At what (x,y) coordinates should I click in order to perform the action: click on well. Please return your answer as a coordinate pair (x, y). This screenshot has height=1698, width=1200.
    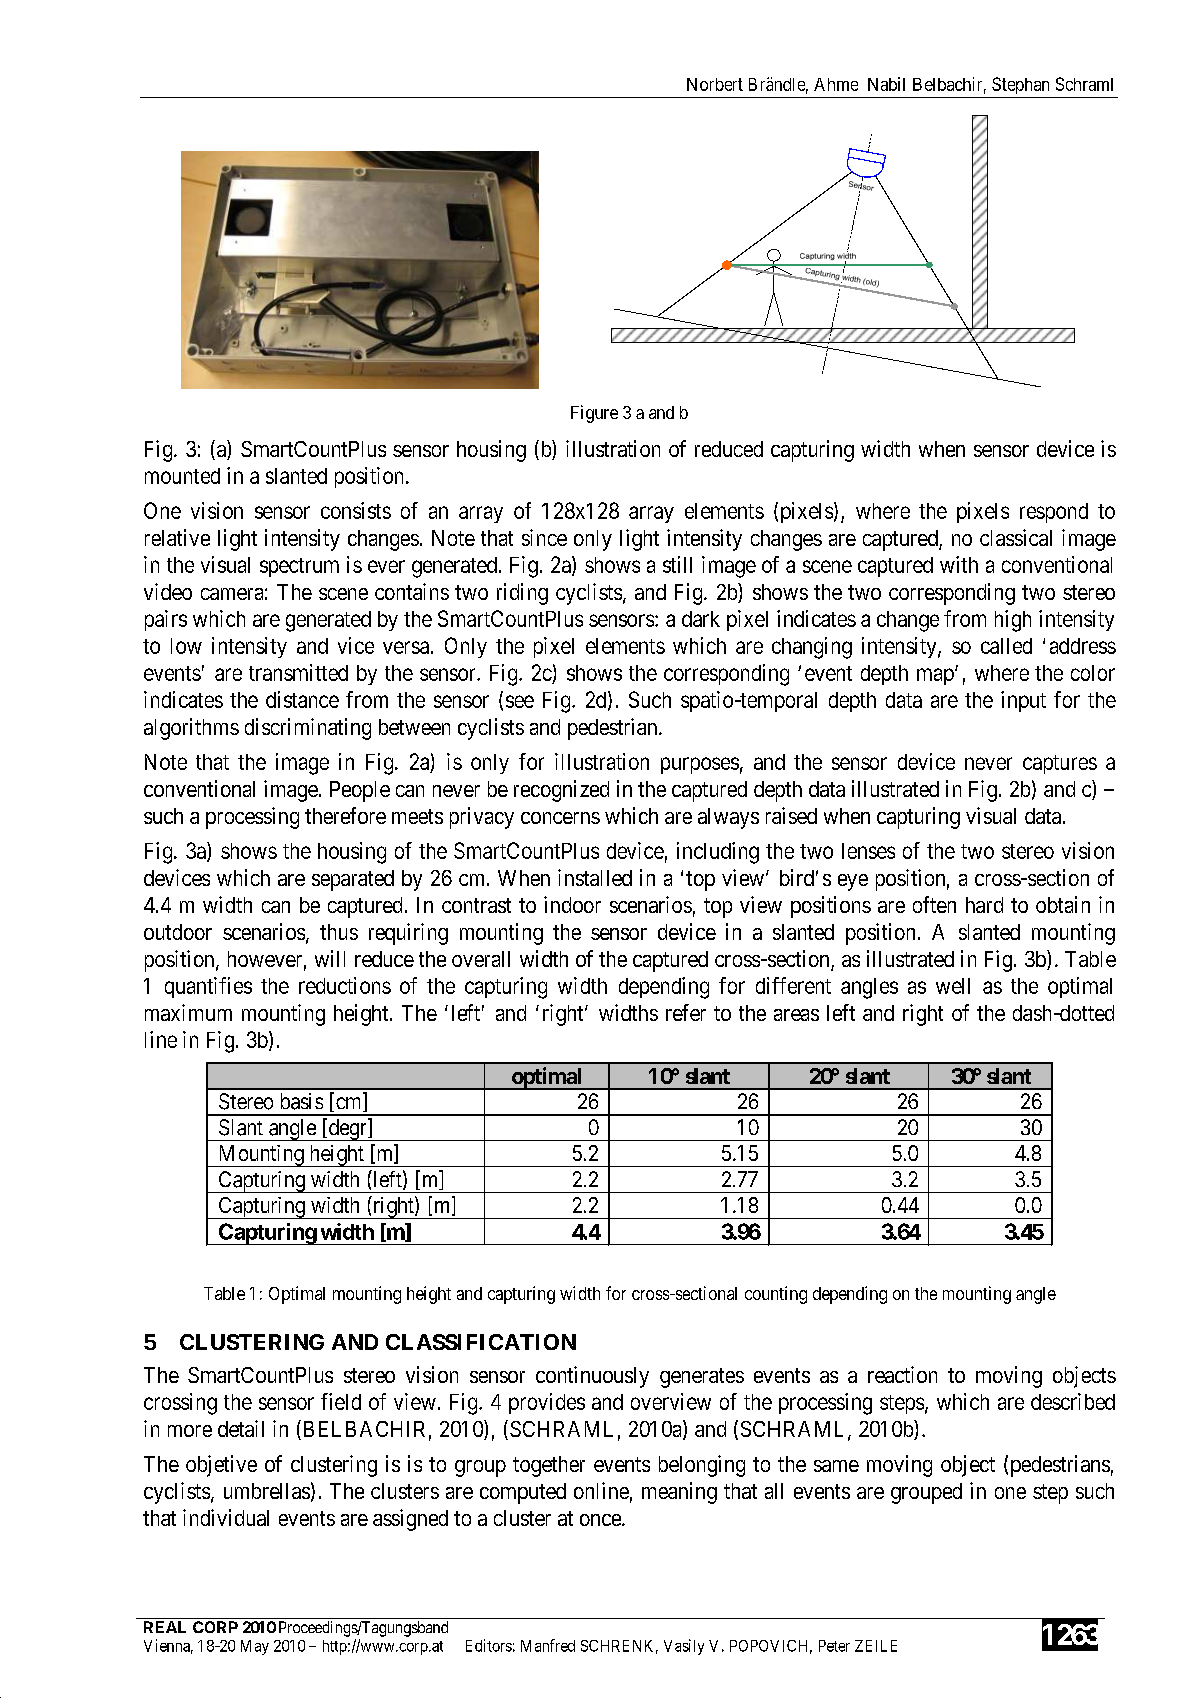
    Looking at the image, I should click on (953, 986).
